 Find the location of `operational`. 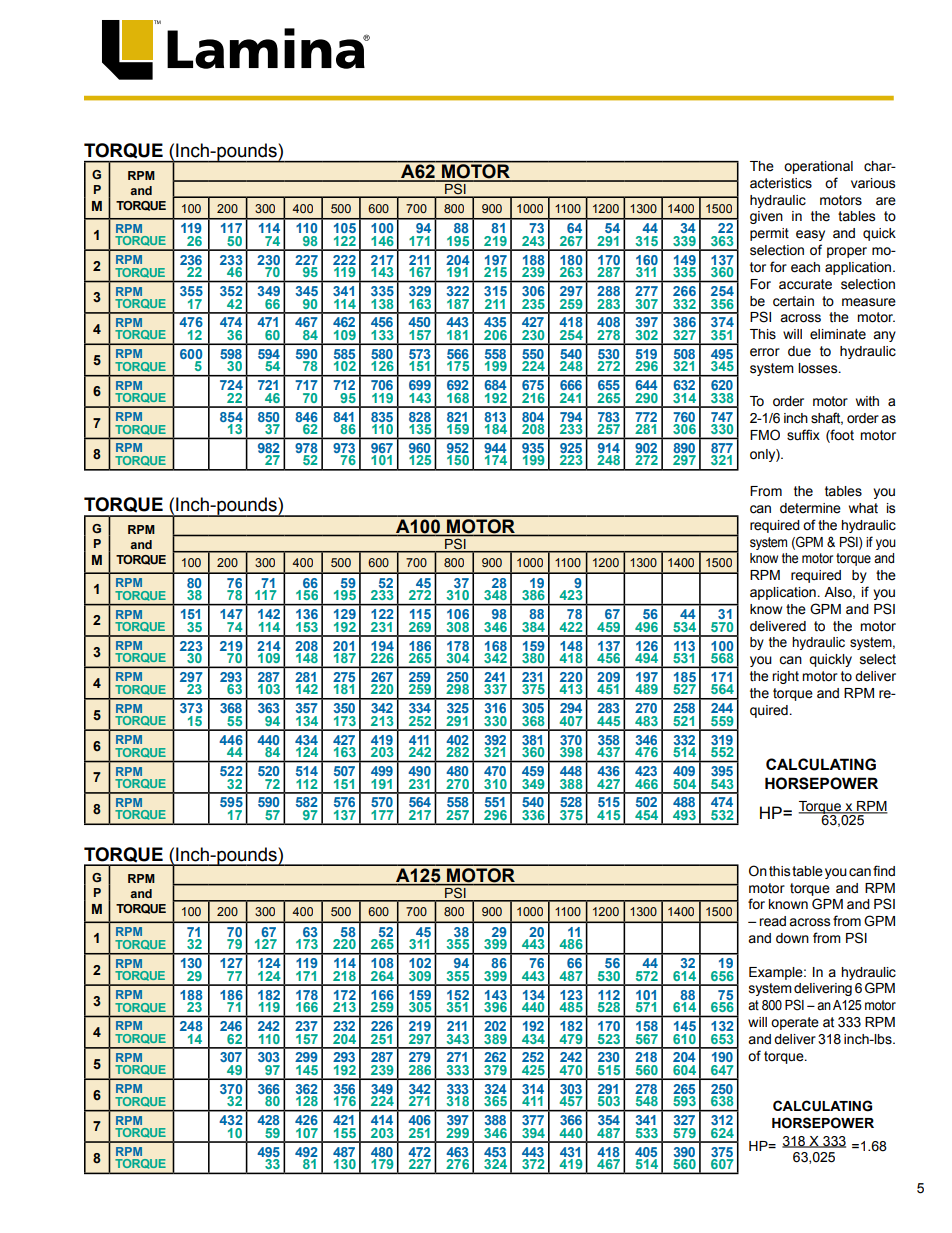

operational is located at coordinates (818, 167).
